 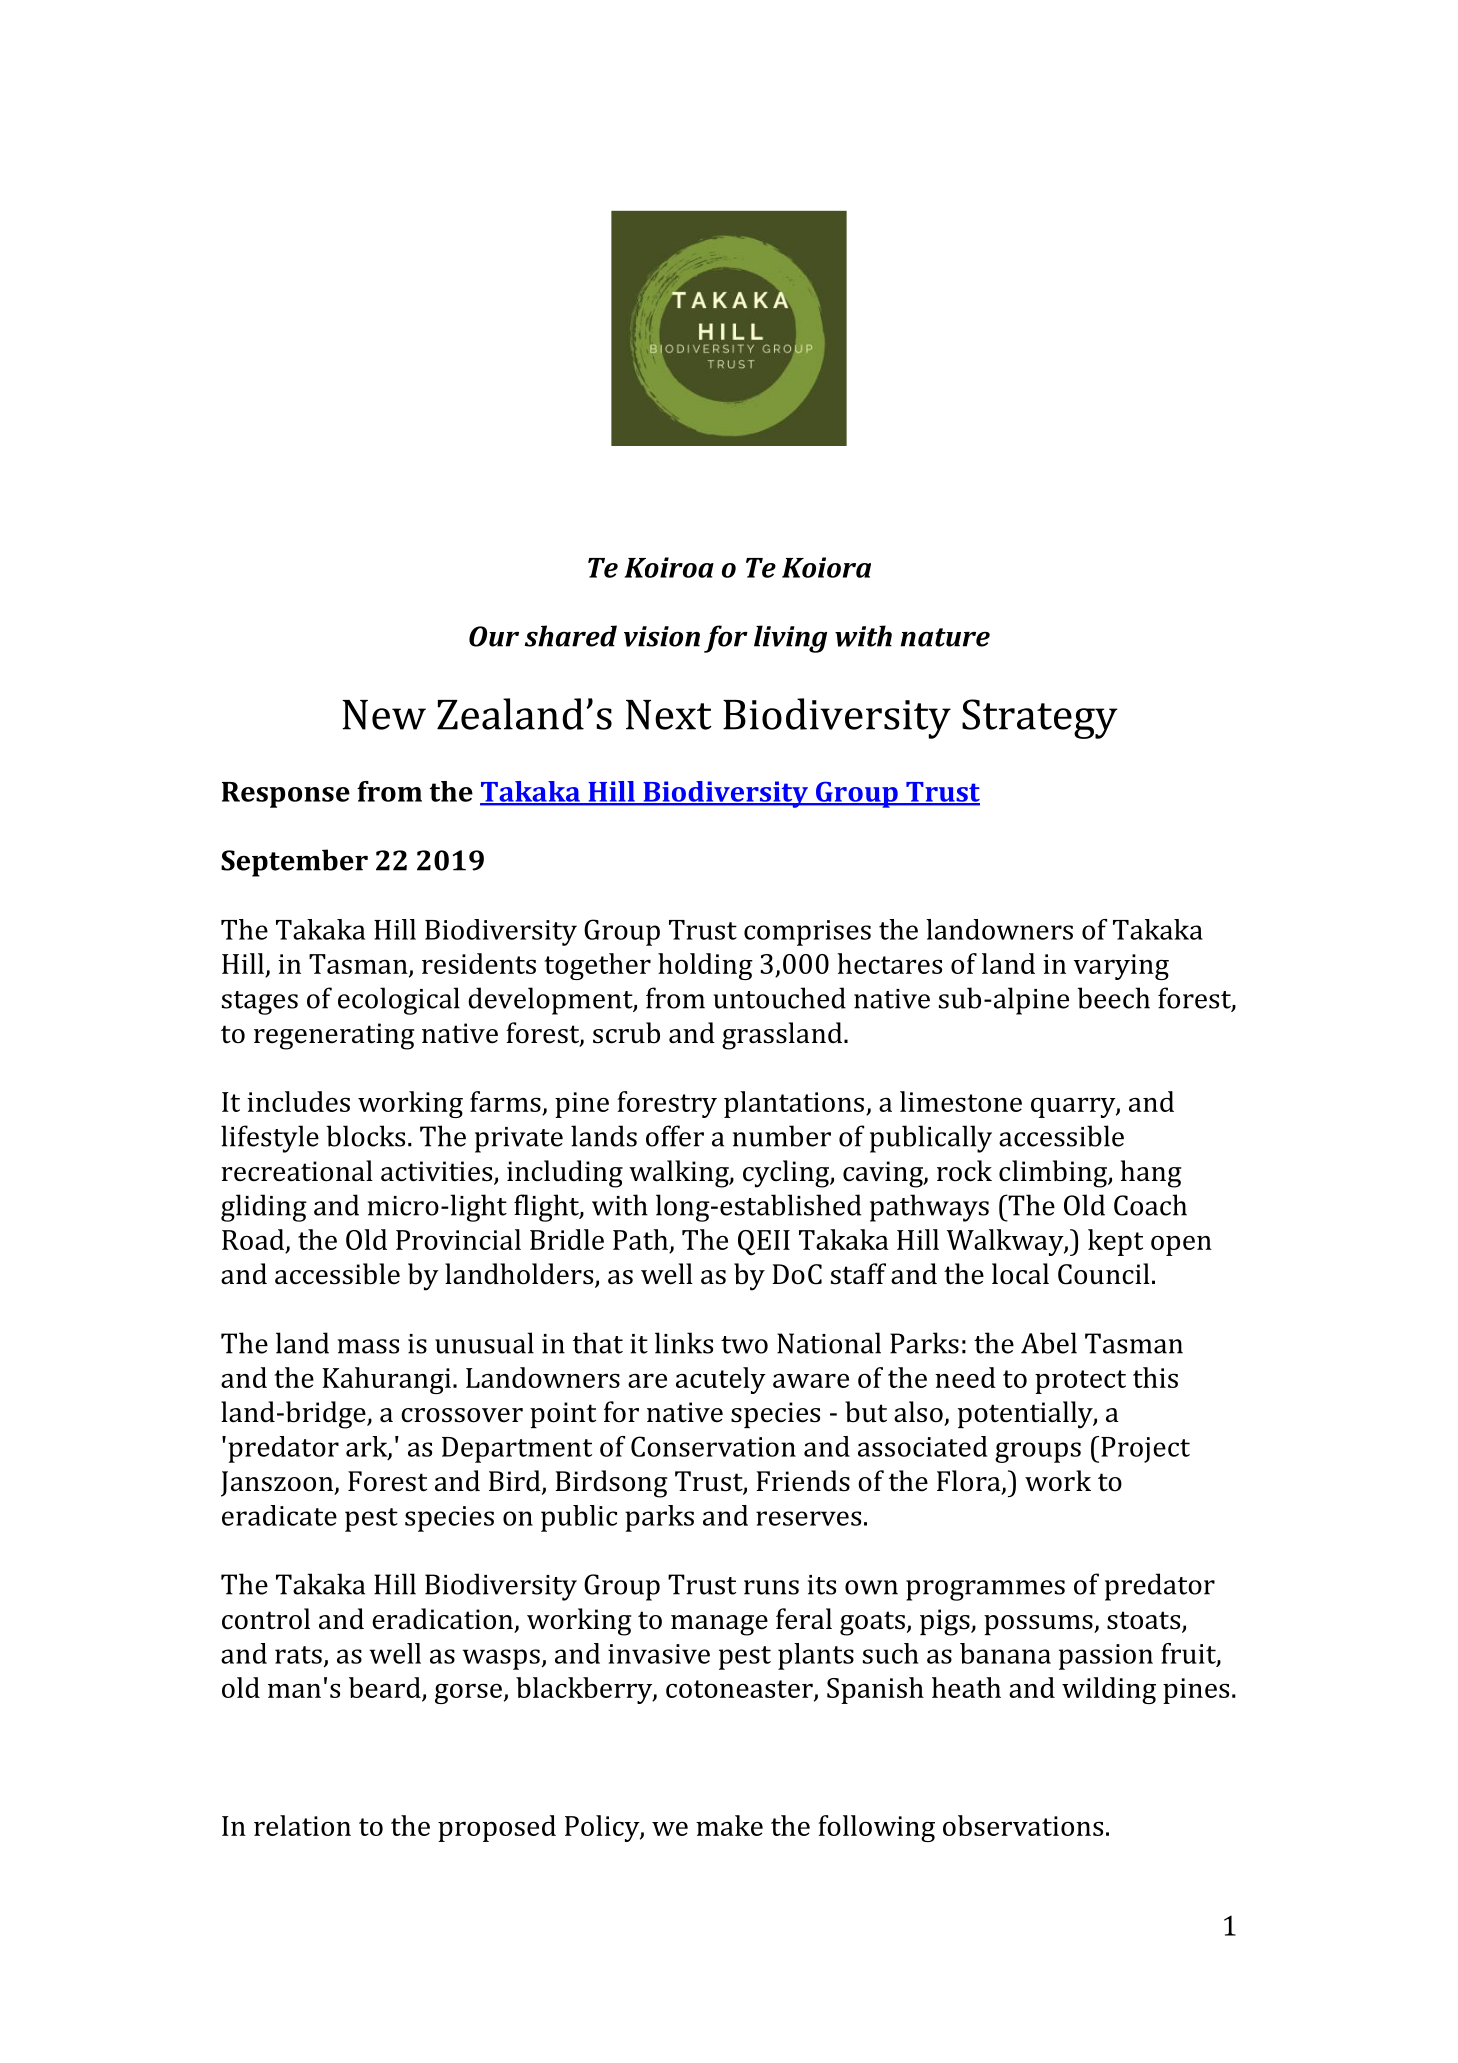 I want to click on Bridle, so click(x=567, y=1239).
